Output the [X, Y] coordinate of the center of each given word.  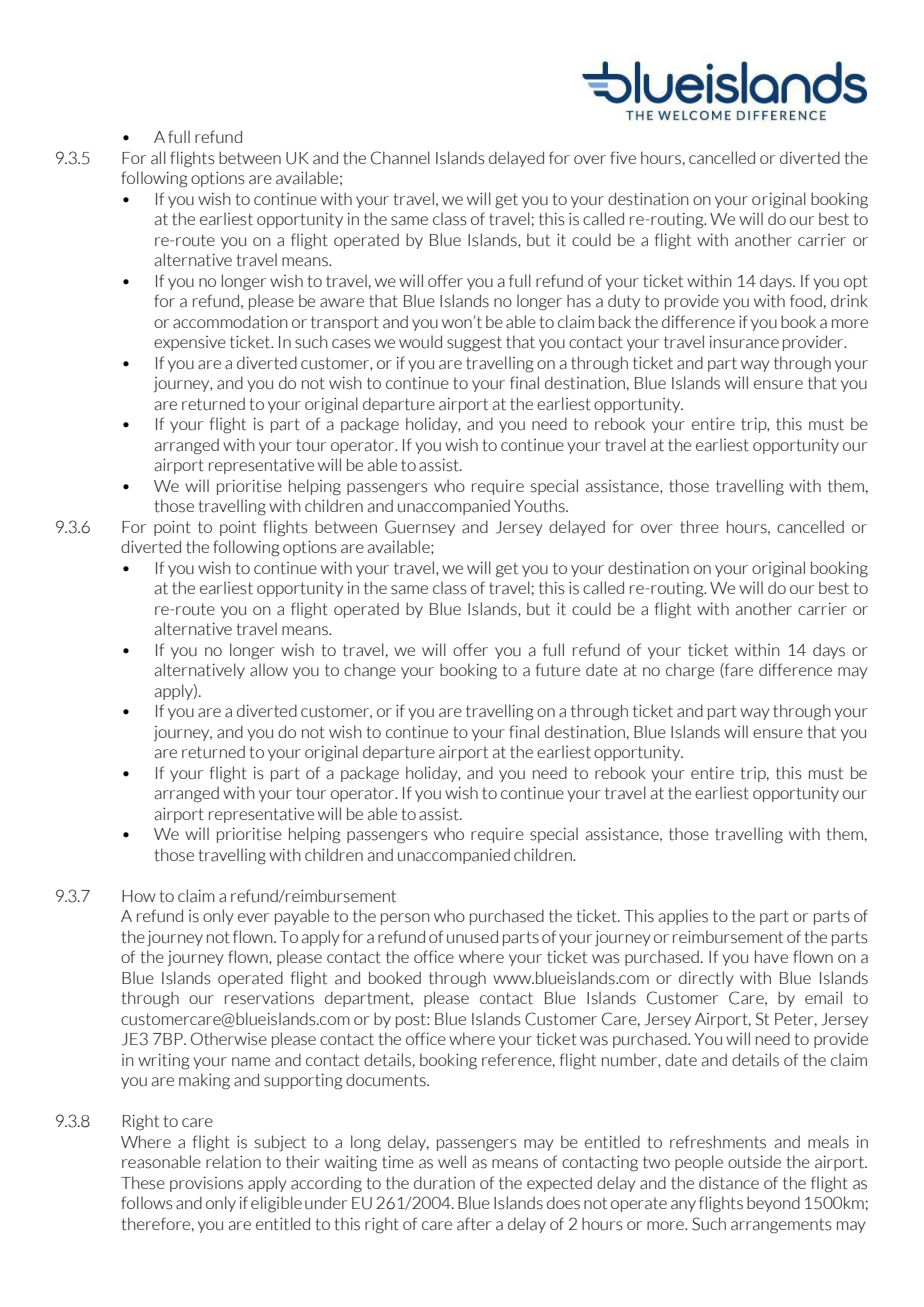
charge [690, 671]
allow [269, 670]
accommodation [230, 322]
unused [472, 937]
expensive [190, 343]
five [623, 157]
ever [253, 917]
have [771, 957]
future [558, 670]
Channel [400, 158]
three [699, 527]
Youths [540, 506]
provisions [206, 1184]
